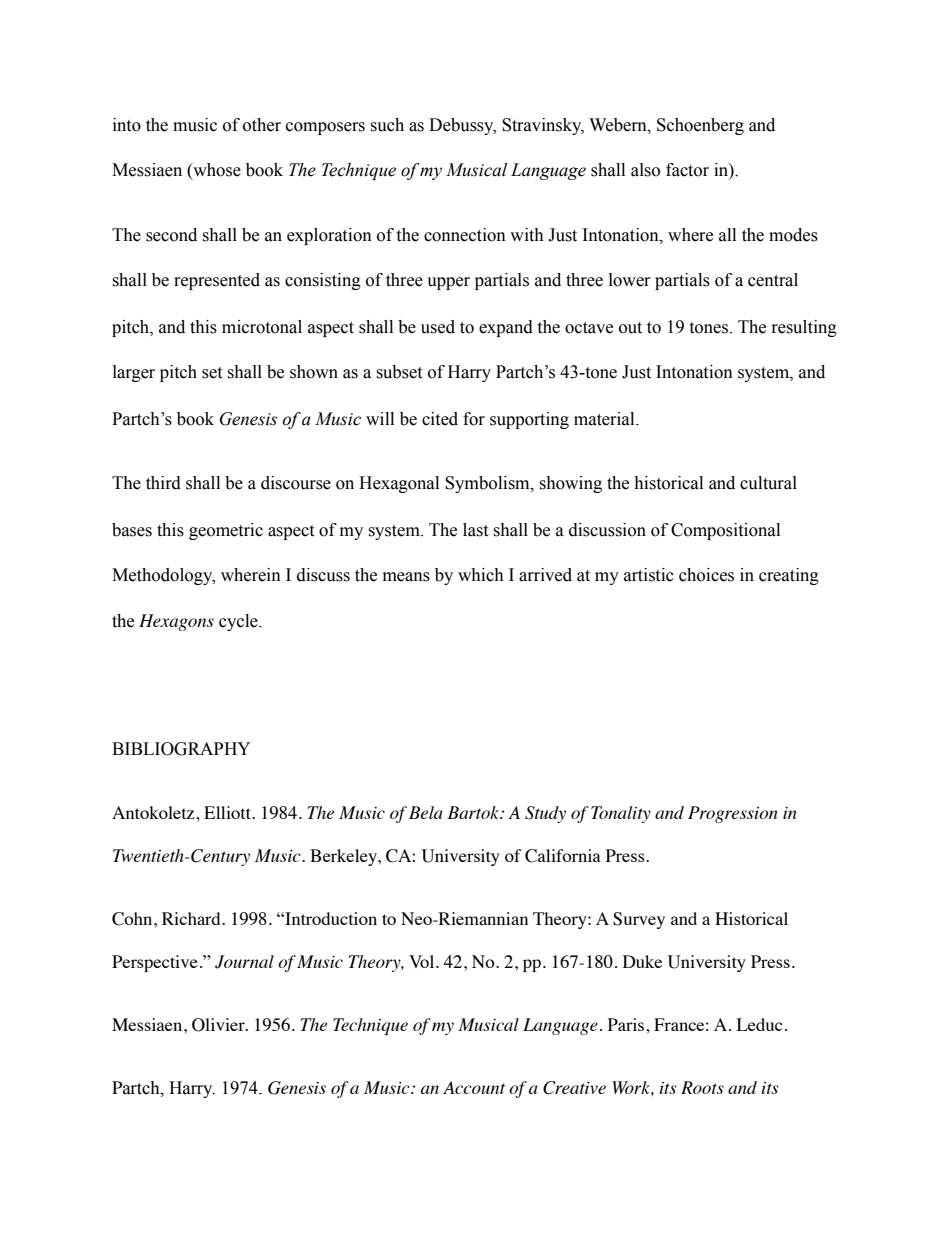  What do you see at coordinates (181, 749) in the image?
I see `BIBLIOGRAPHY` at bounding box center [181, 749].
